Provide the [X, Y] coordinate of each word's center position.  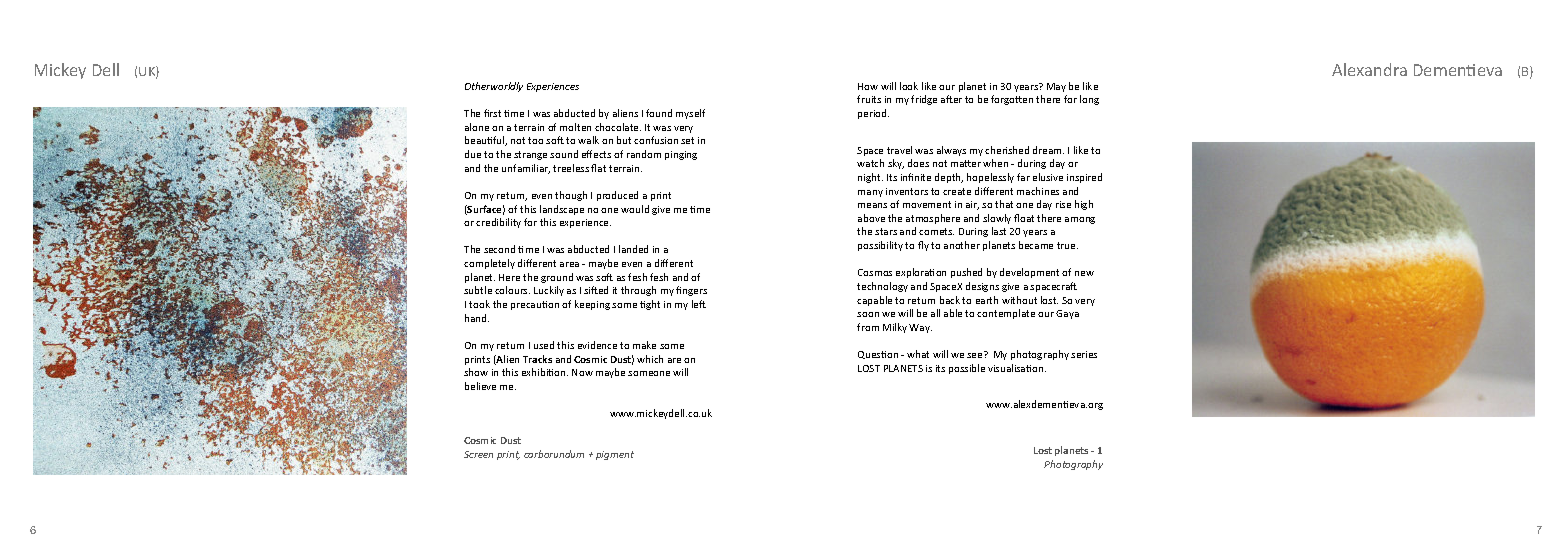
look [909, 86]
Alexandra [1369, 69]
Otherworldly [494, 87]
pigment [615, 455]
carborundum [554, 454]
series [1084, 354]
